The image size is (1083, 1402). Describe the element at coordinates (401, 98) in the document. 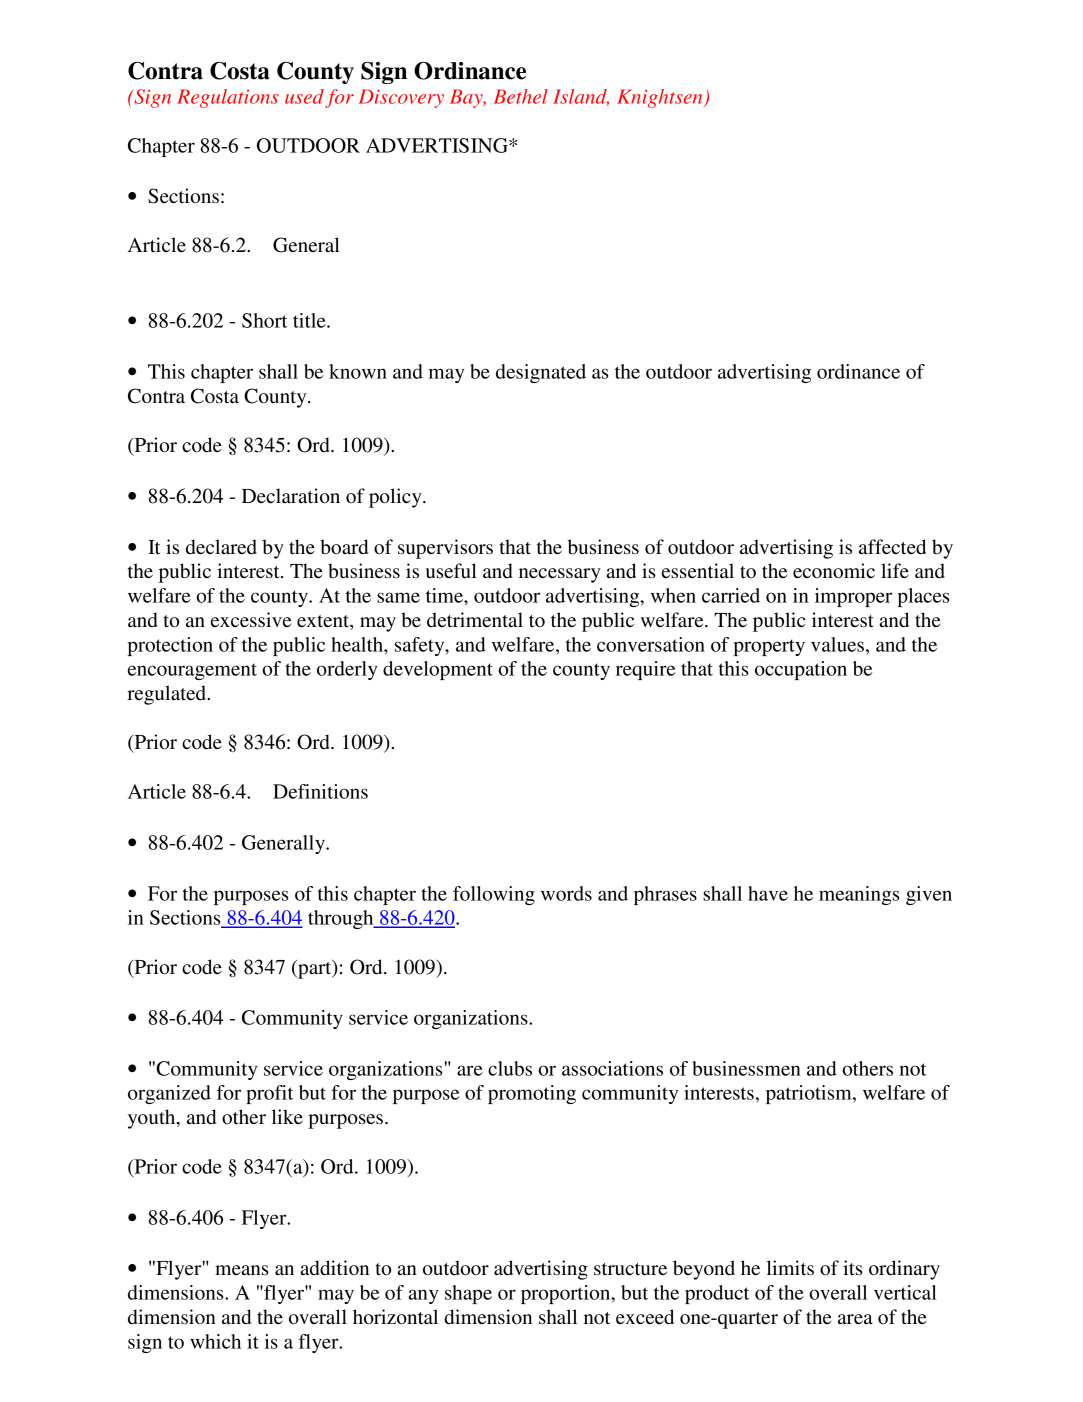

I see `Discovery` at that location.
